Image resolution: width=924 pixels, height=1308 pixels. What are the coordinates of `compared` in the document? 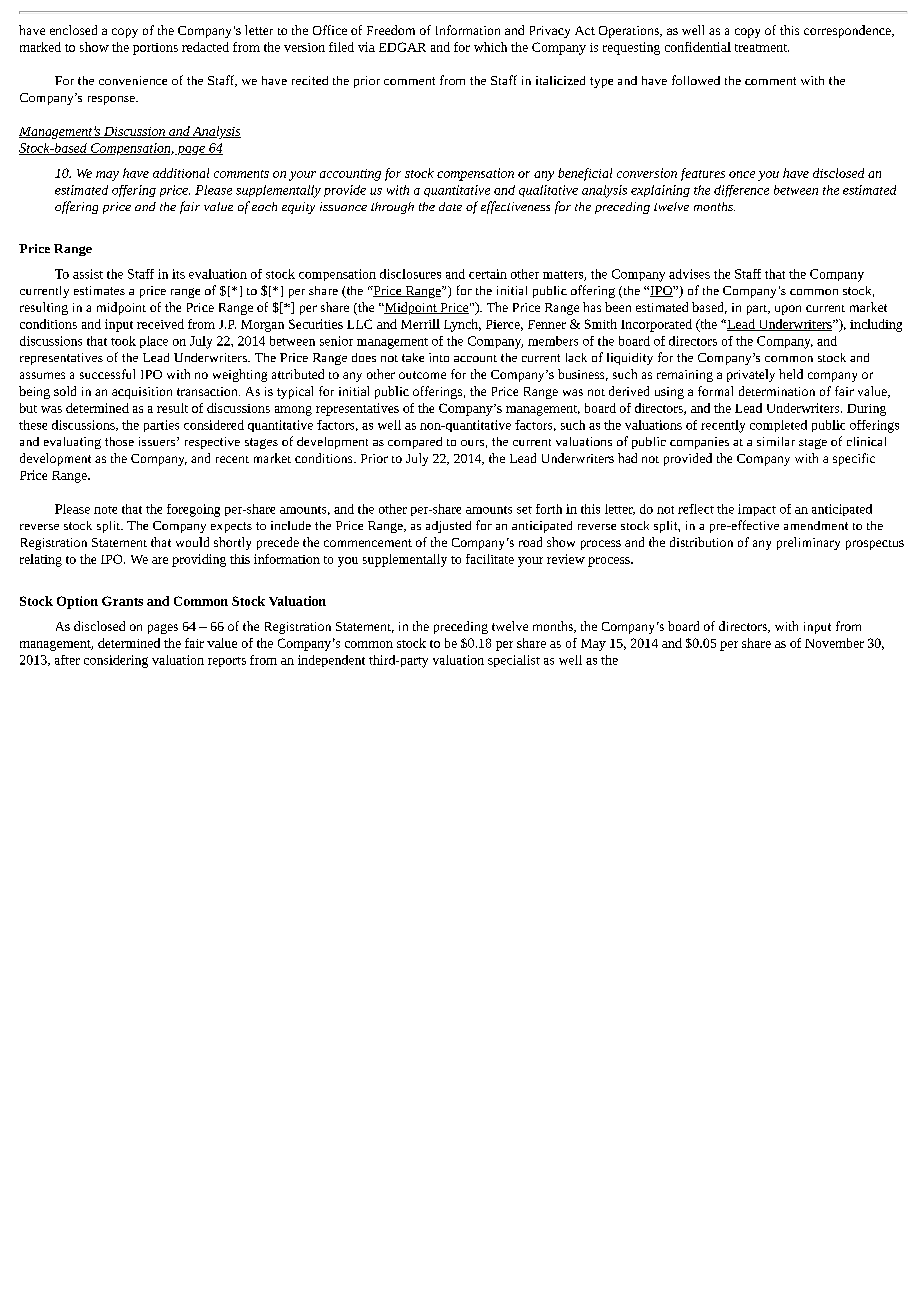 It's located at (415, 443).
